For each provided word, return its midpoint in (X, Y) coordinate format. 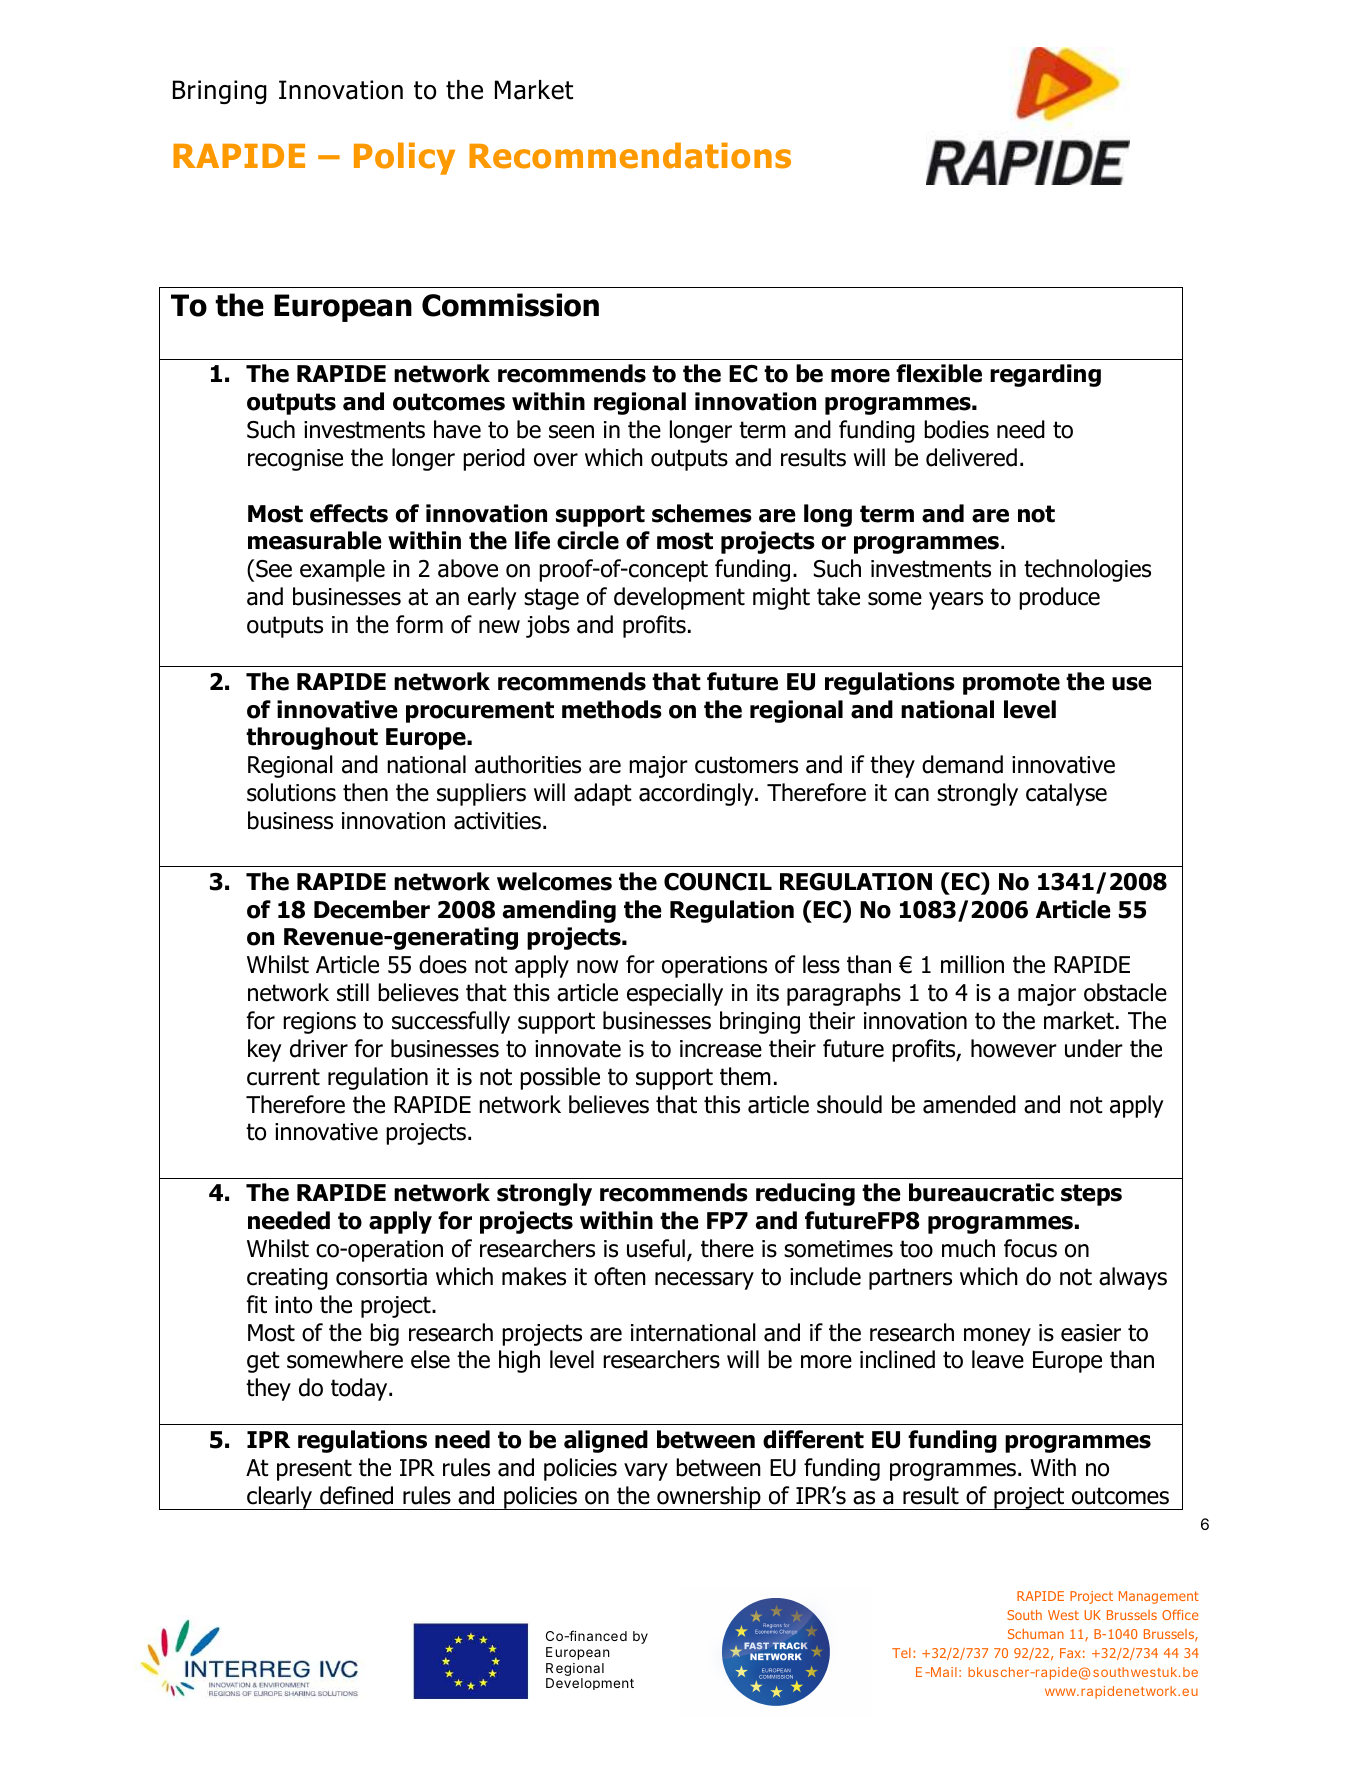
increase (721, 1049)
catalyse (1066, 794)
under (1094, 1048)
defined (356, 1495)
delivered (971, 457)
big (384, 1334)
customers (746, 765)
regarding (1045, 375)
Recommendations (630, 155)
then (365, 792)
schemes (702, 513)
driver (319, 1048)
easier (1091, 1333)
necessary (704, 1281)
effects (349, 513)
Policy (404, 158)
